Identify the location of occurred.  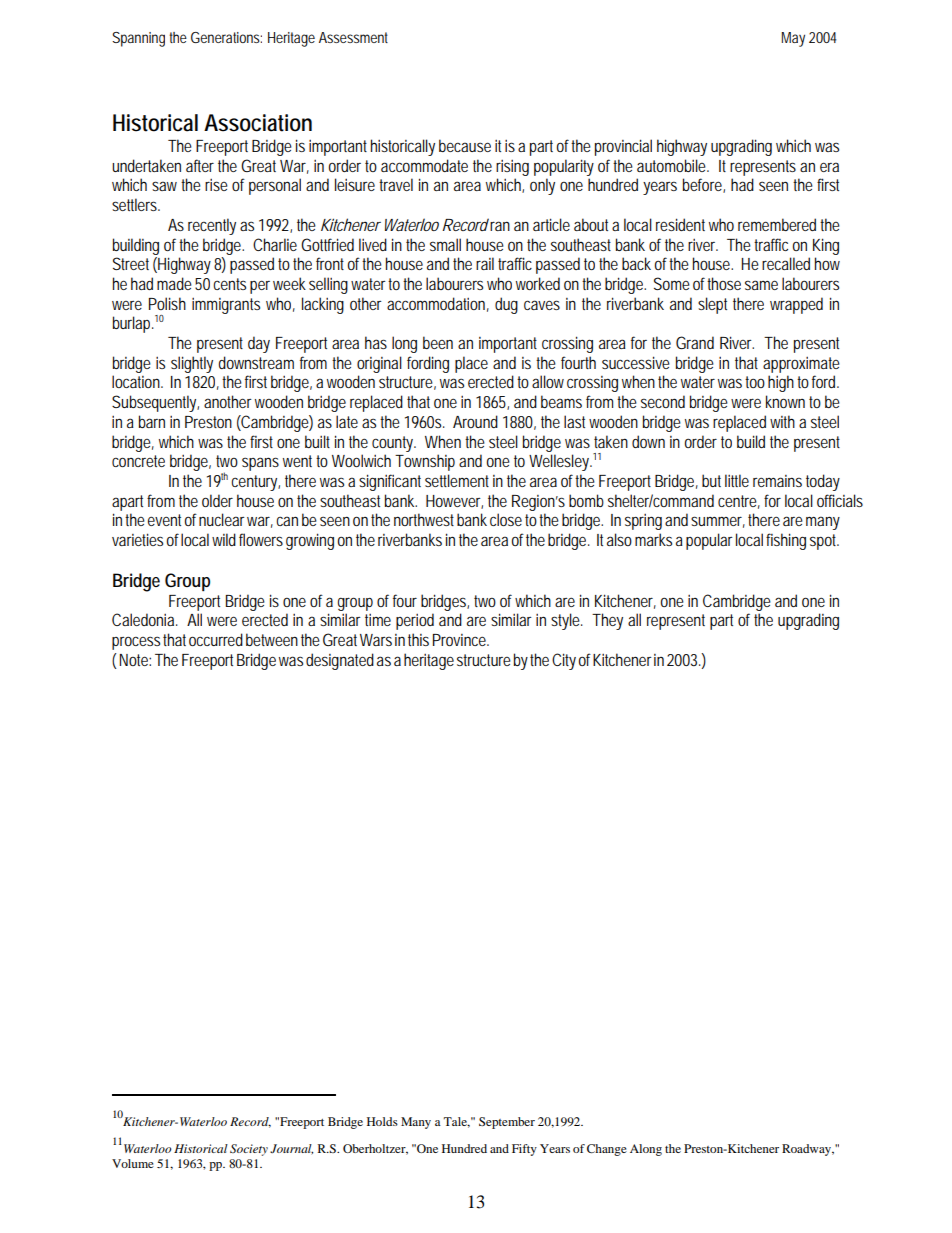
(216, 639).
